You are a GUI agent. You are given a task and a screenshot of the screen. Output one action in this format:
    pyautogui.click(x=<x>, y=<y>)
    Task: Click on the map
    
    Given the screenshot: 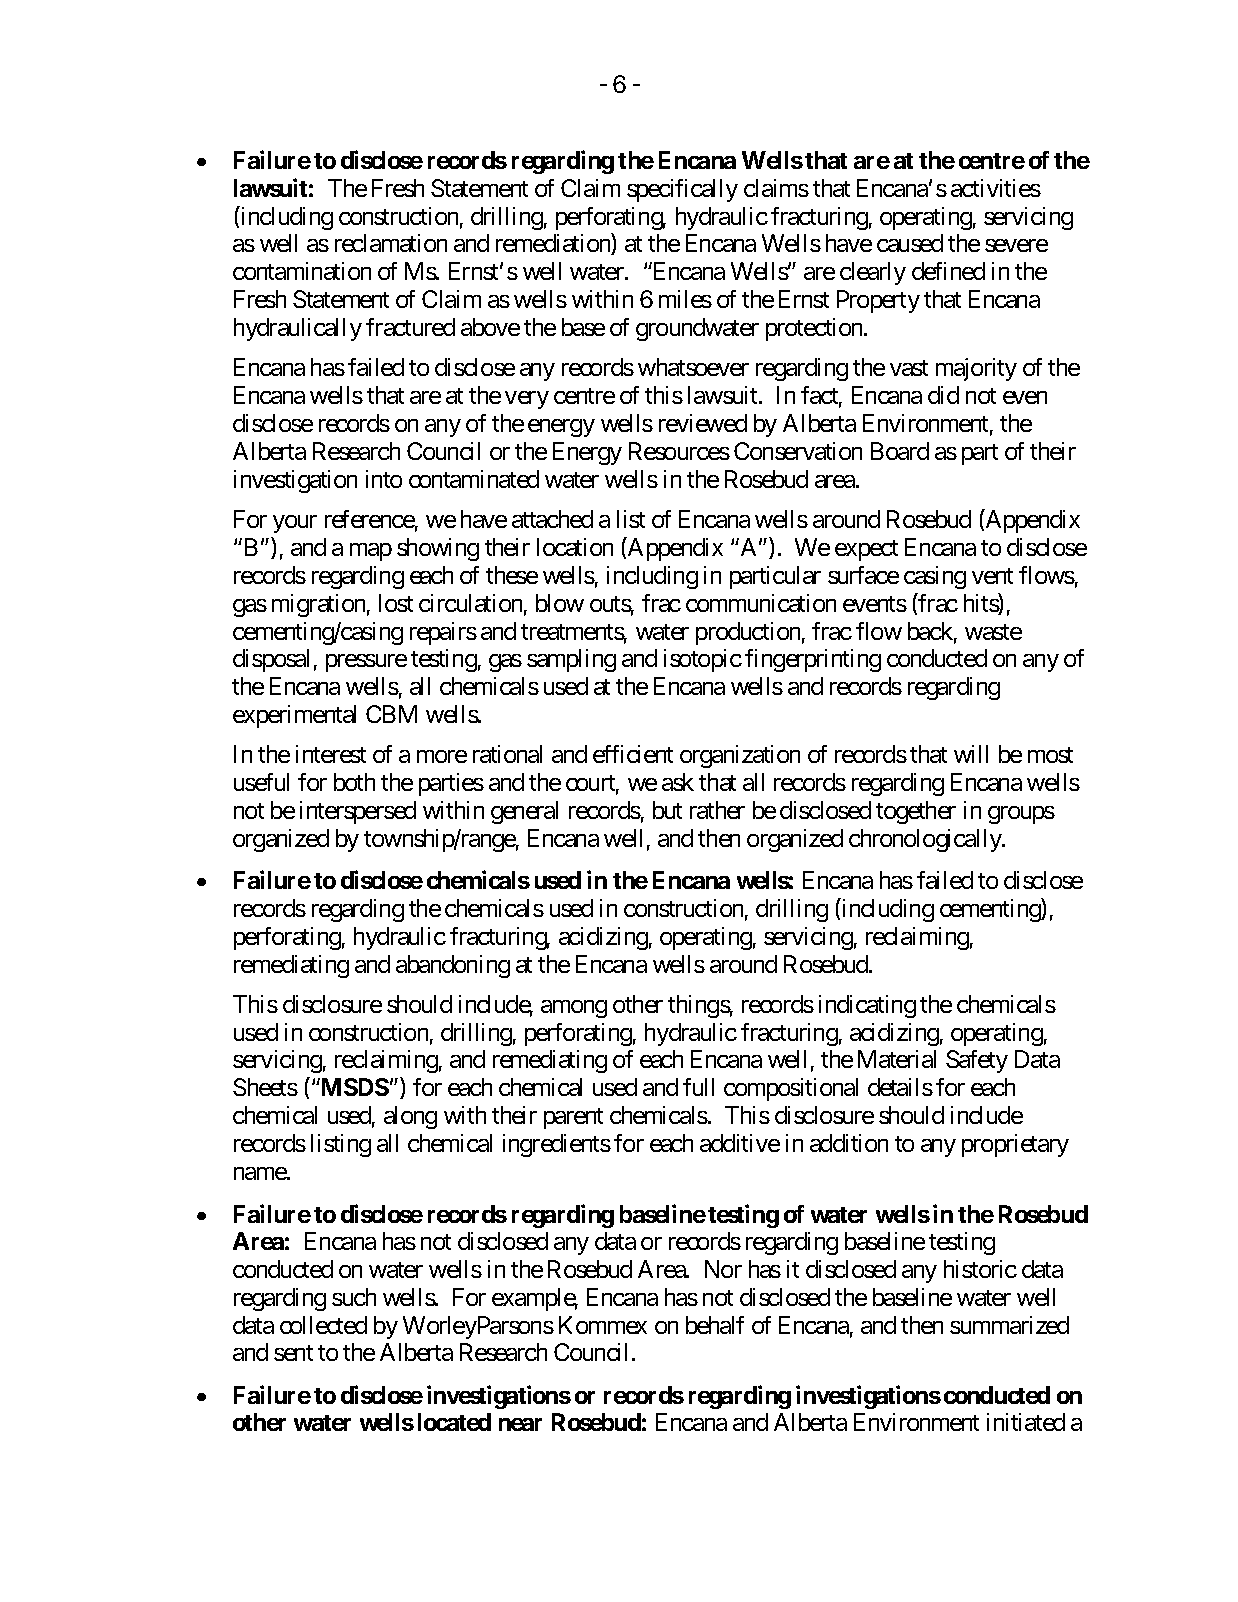 What is the action you would take?
    pyautogui.click(x=371, y=552)
